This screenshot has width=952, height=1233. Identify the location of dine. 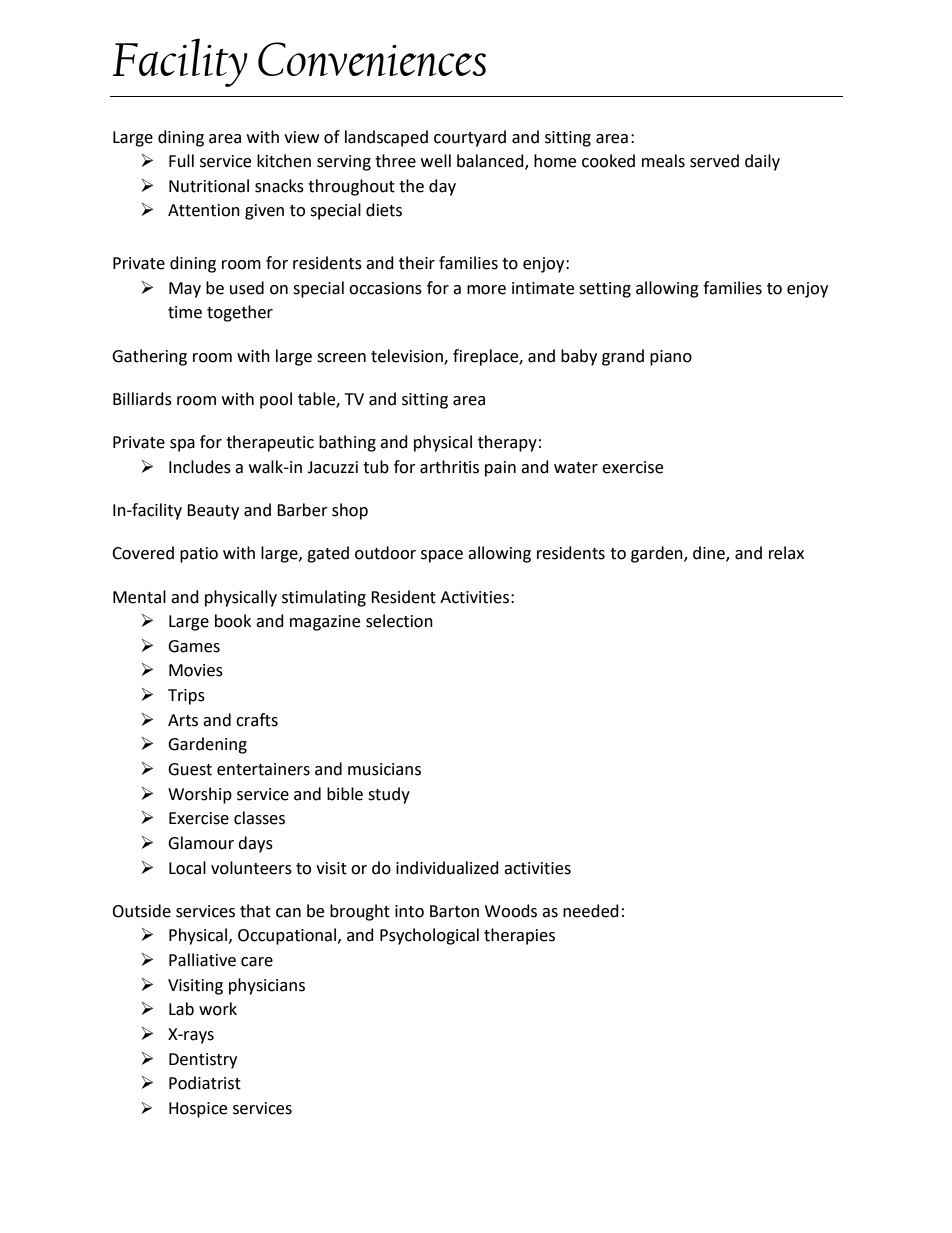
(710, 554).
